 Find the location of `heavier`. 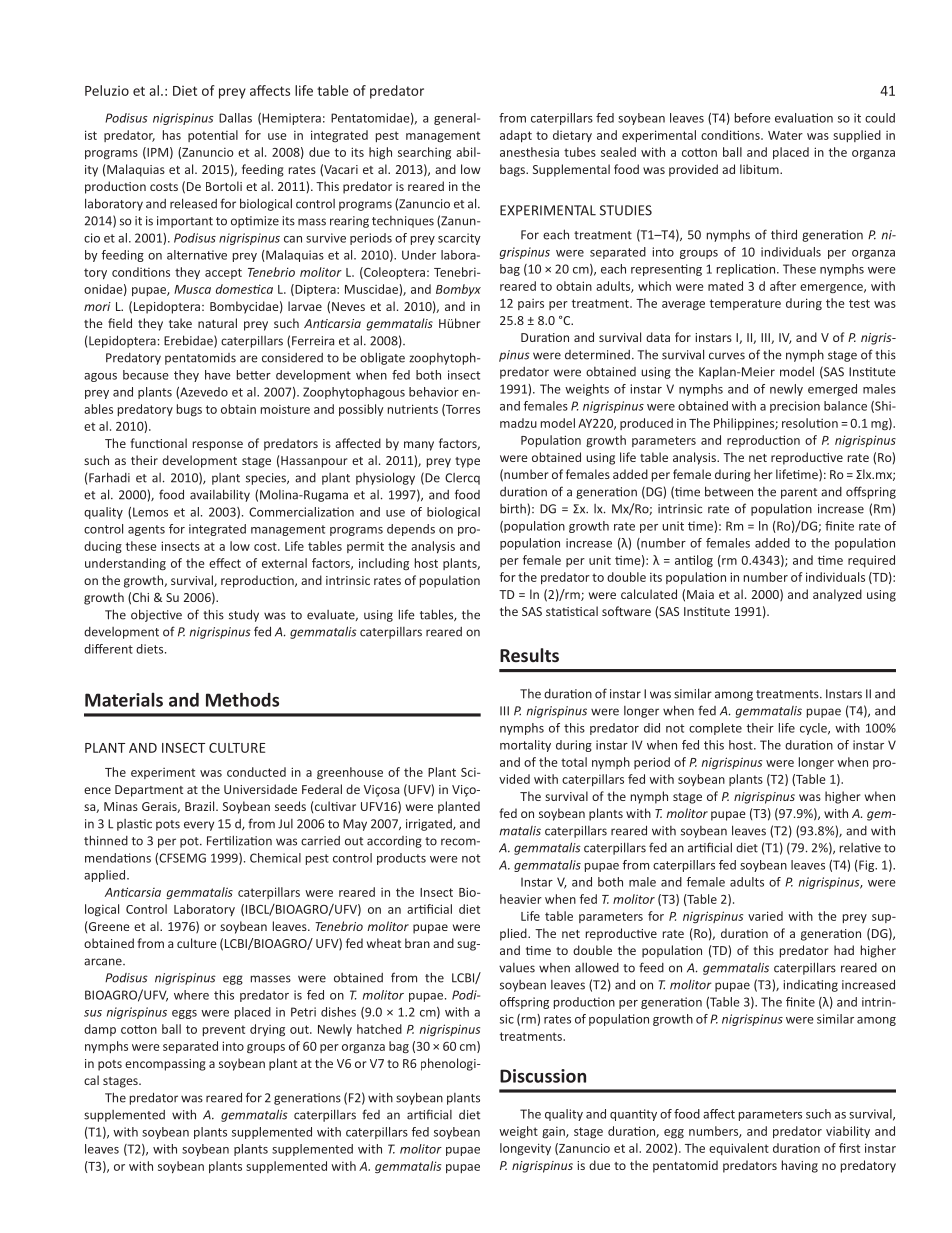

heavier is located at coordinates (521, 899).
